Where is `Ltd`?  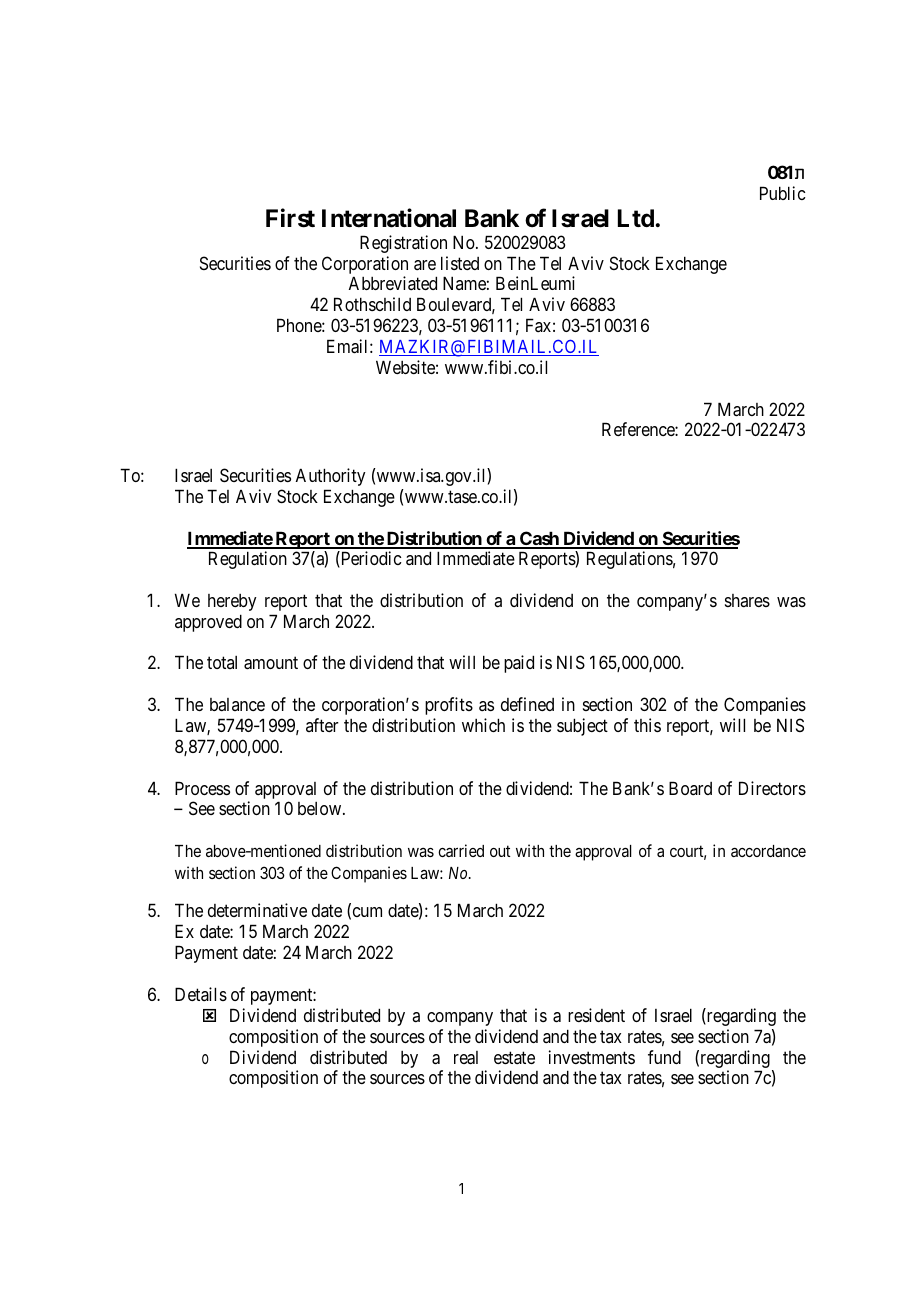
Ltd is located at coordinates (636, 218).
